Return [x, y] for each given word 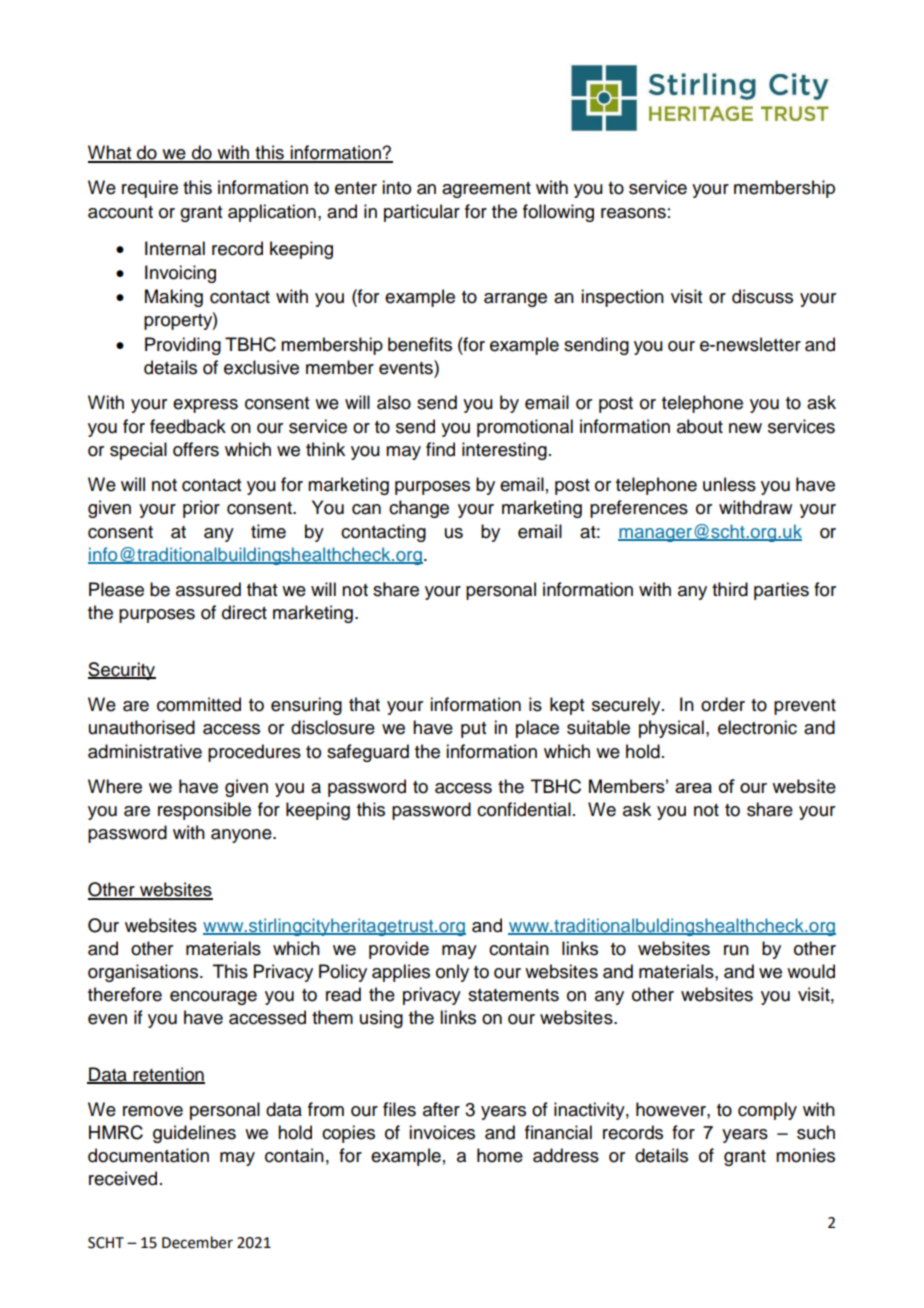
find [440, 449]
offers [196, 449]
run [736, 950]
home [500, 1155]
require [150, 189]
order [723, 704]
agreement [486, 190]
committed [199, 704]
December [197, 1242]
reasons [633, 213]
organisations [144, 973]
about [700, 426]
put [473, 730]
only [452, 973]
